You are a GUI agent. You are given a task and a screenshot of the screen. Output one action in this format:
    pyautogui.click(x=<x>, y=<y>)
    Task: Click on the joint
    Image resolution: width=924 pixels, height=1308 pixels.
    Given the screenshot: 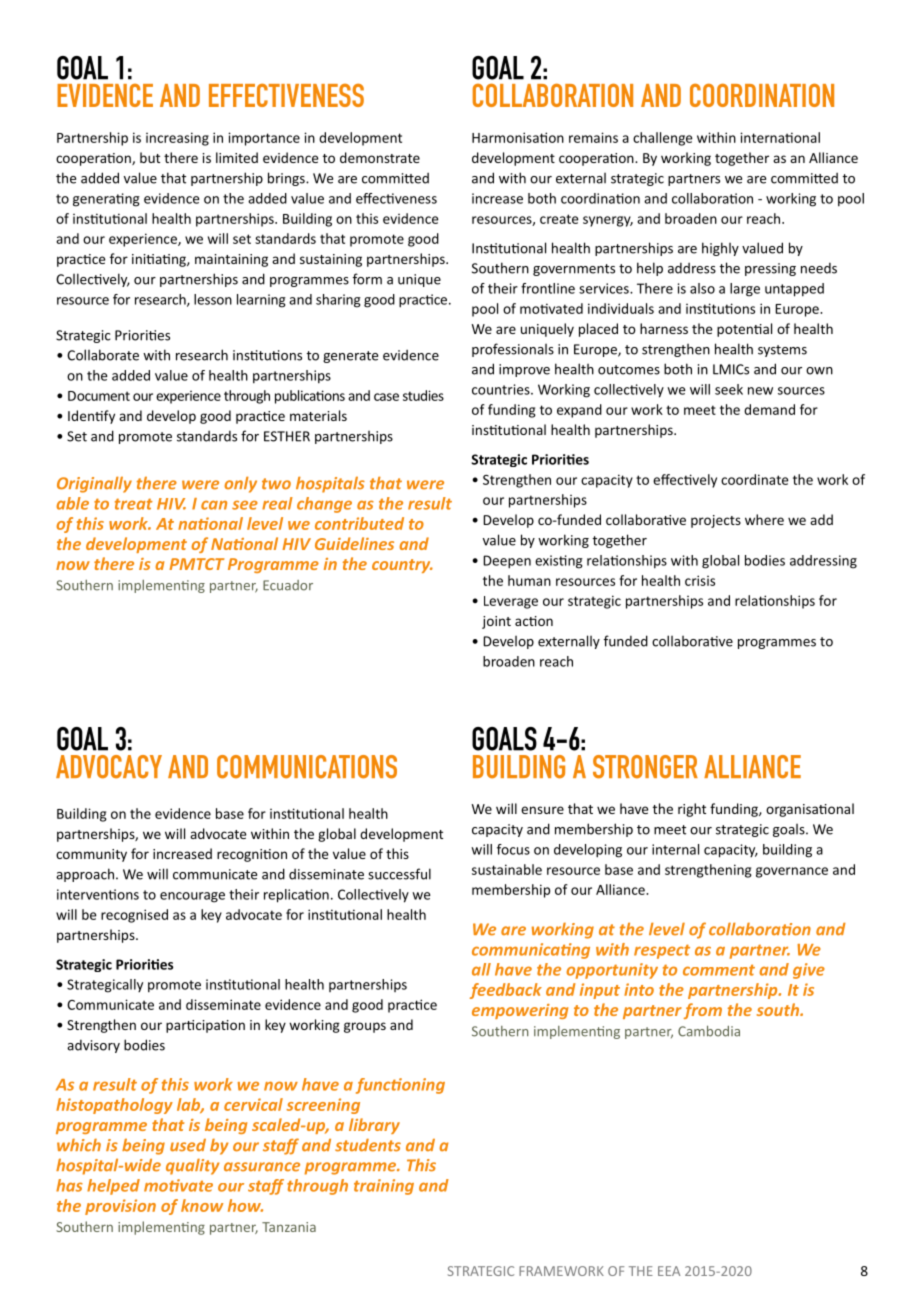 What is the action you would take?
    pyautogui.click(x=496, y=622)
